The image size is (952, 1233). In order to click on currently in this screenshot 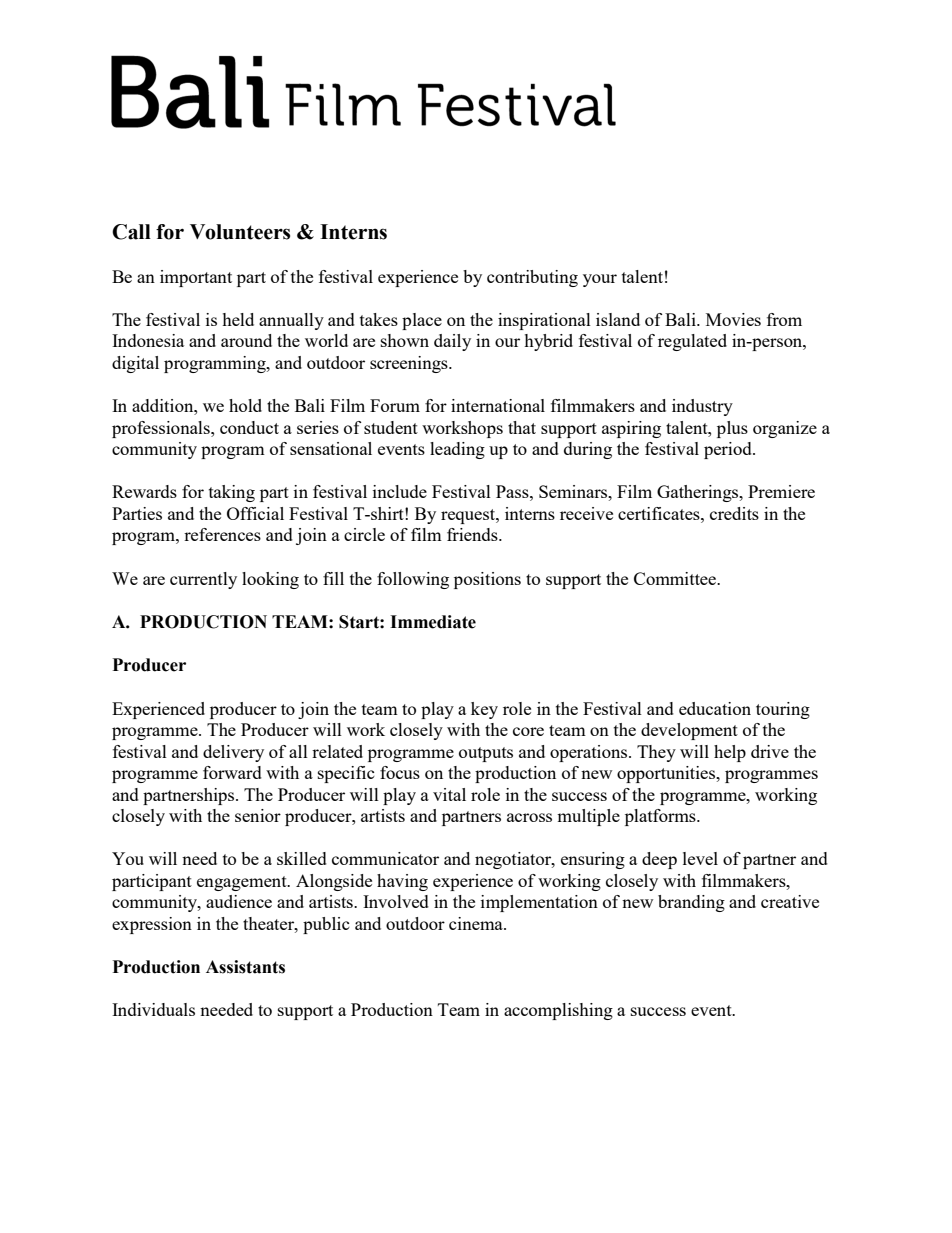, I will do `click(203, 580)`.
